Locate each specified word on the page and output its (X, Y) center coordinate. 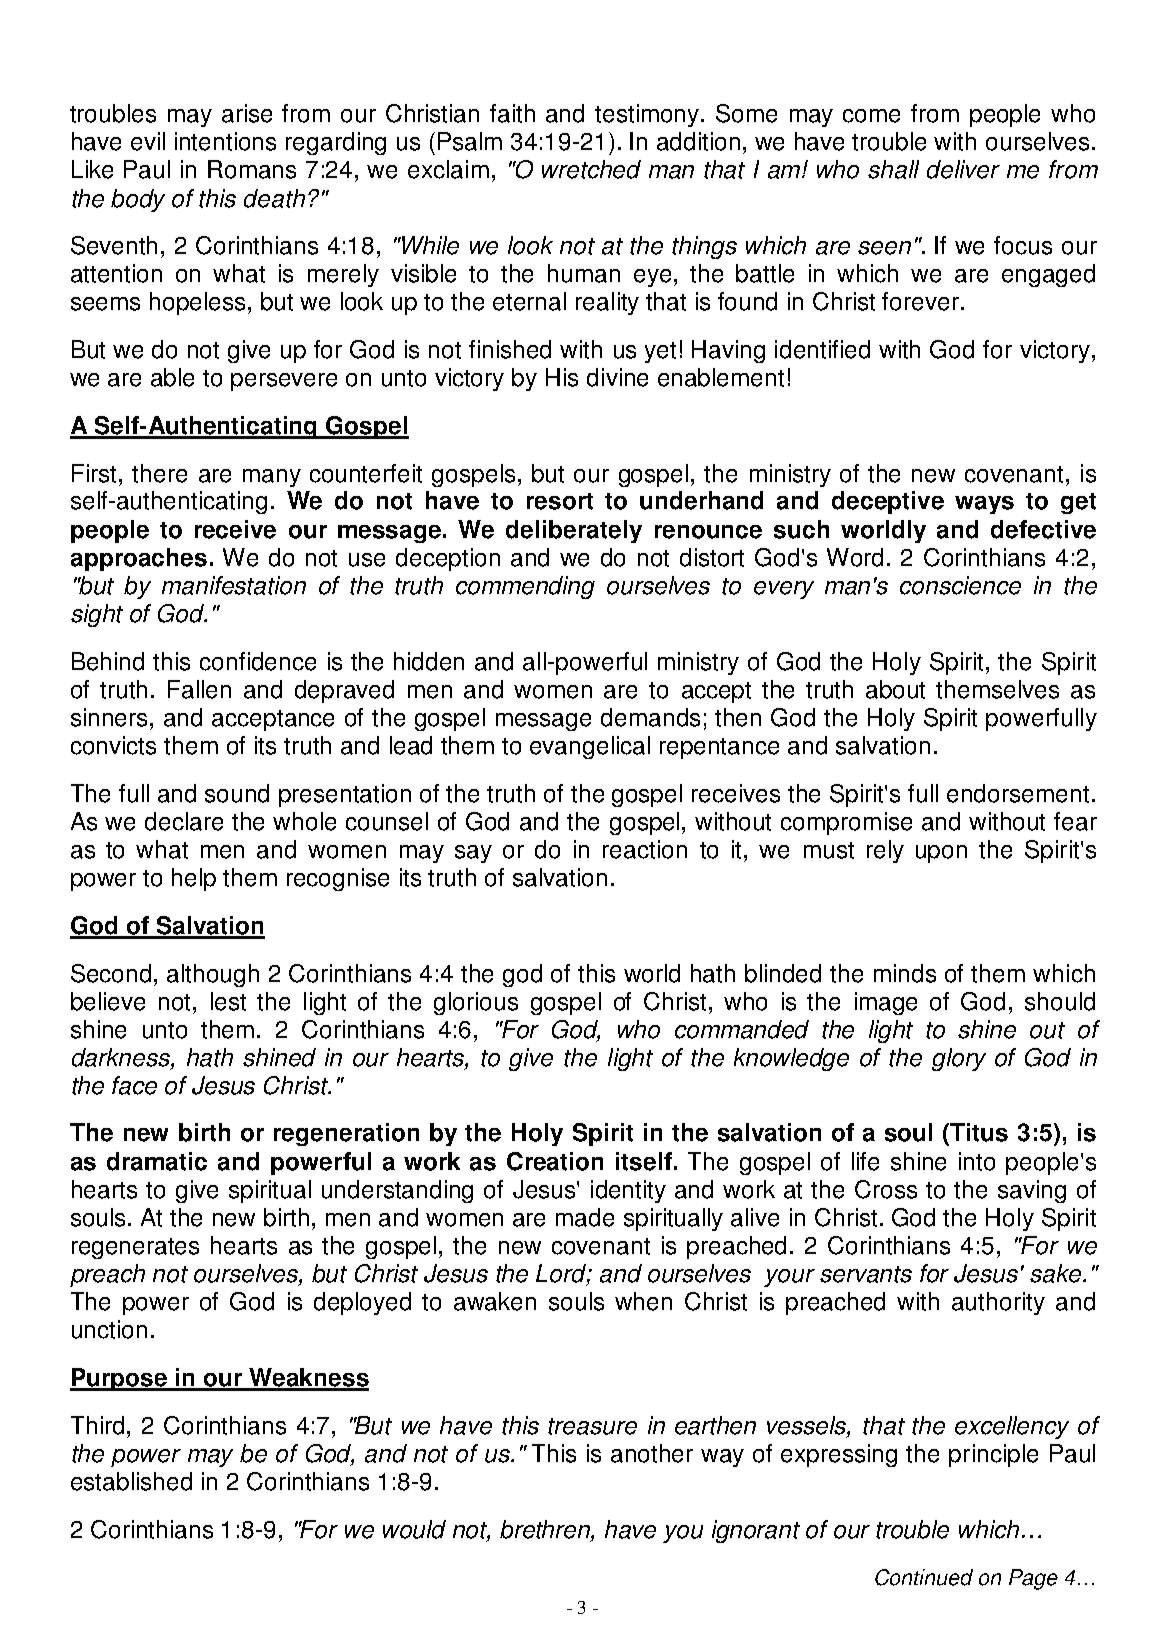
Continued (924, 1577)
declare (184, 821)
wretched (591, 169)
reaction (645, 849)
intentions (225, 141)
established (131, 1481)
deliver (963, 169)
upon (941, 854)
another (652, 1453)
